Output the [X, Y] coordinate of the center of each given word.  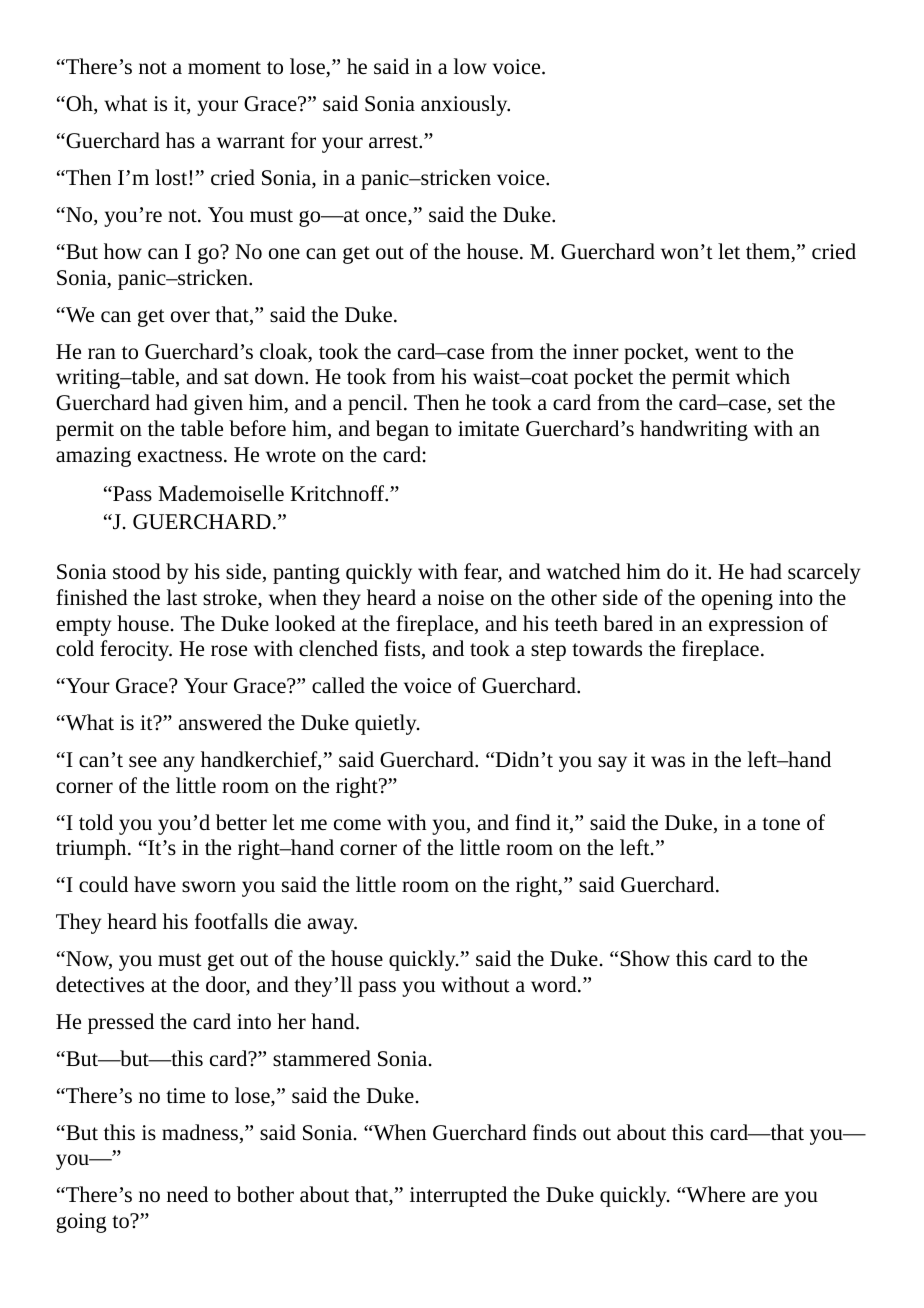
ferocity [136, 650]
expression [756, 626]
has [180, 140]
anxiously [465, 105]
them [769, 252]
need [187, 1194]
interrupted [458, 1196]
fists [403, 649]
